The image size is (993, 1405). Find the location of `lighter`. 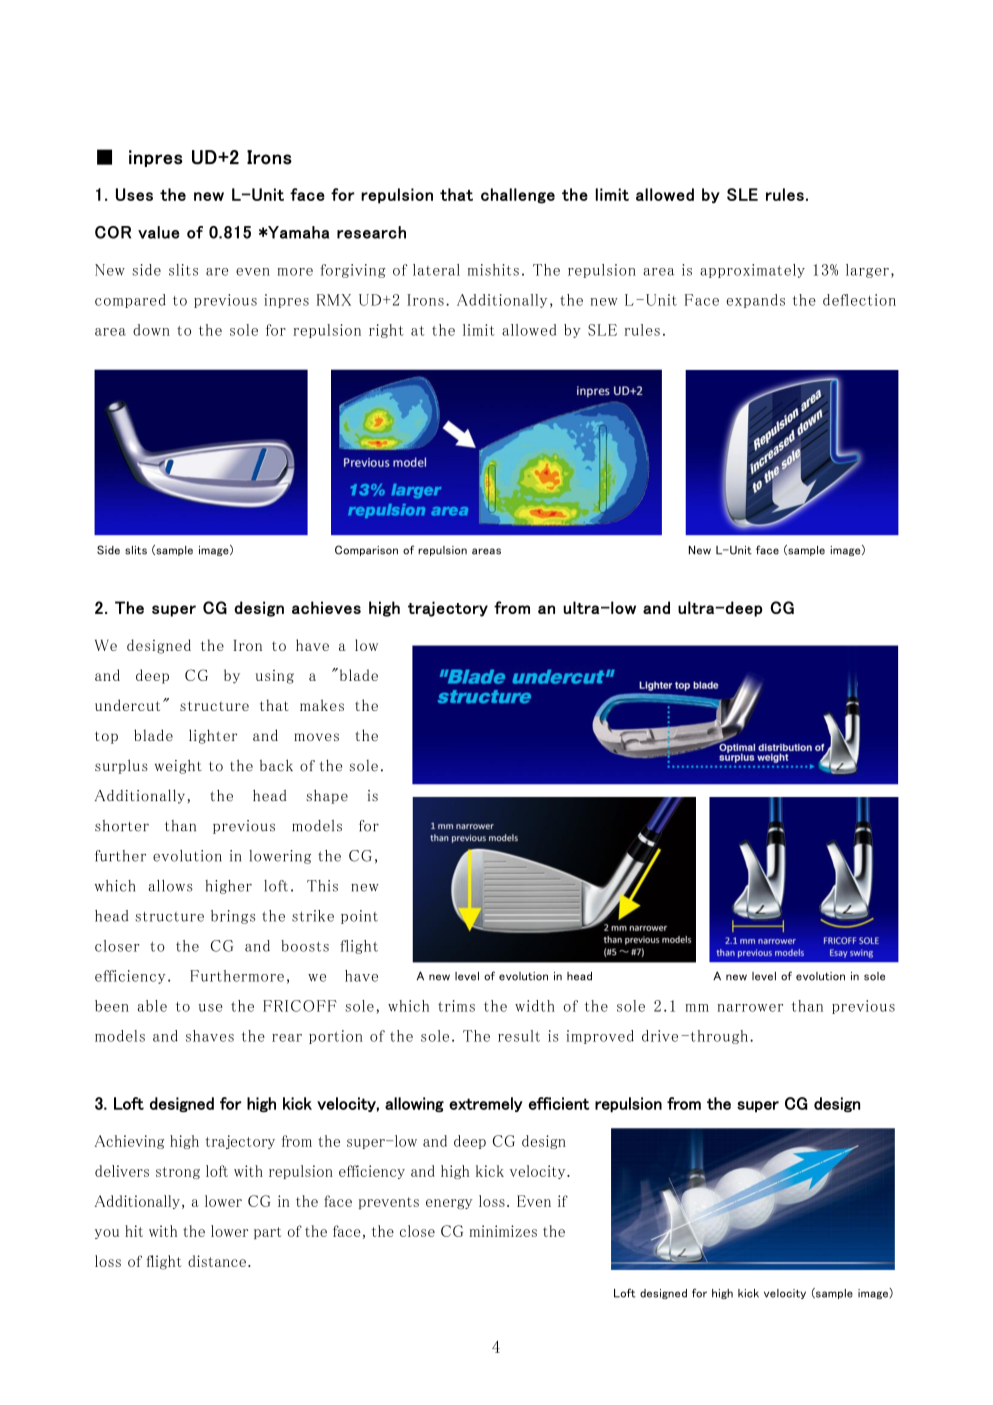

lighter is located at coordinates (213, 736).
